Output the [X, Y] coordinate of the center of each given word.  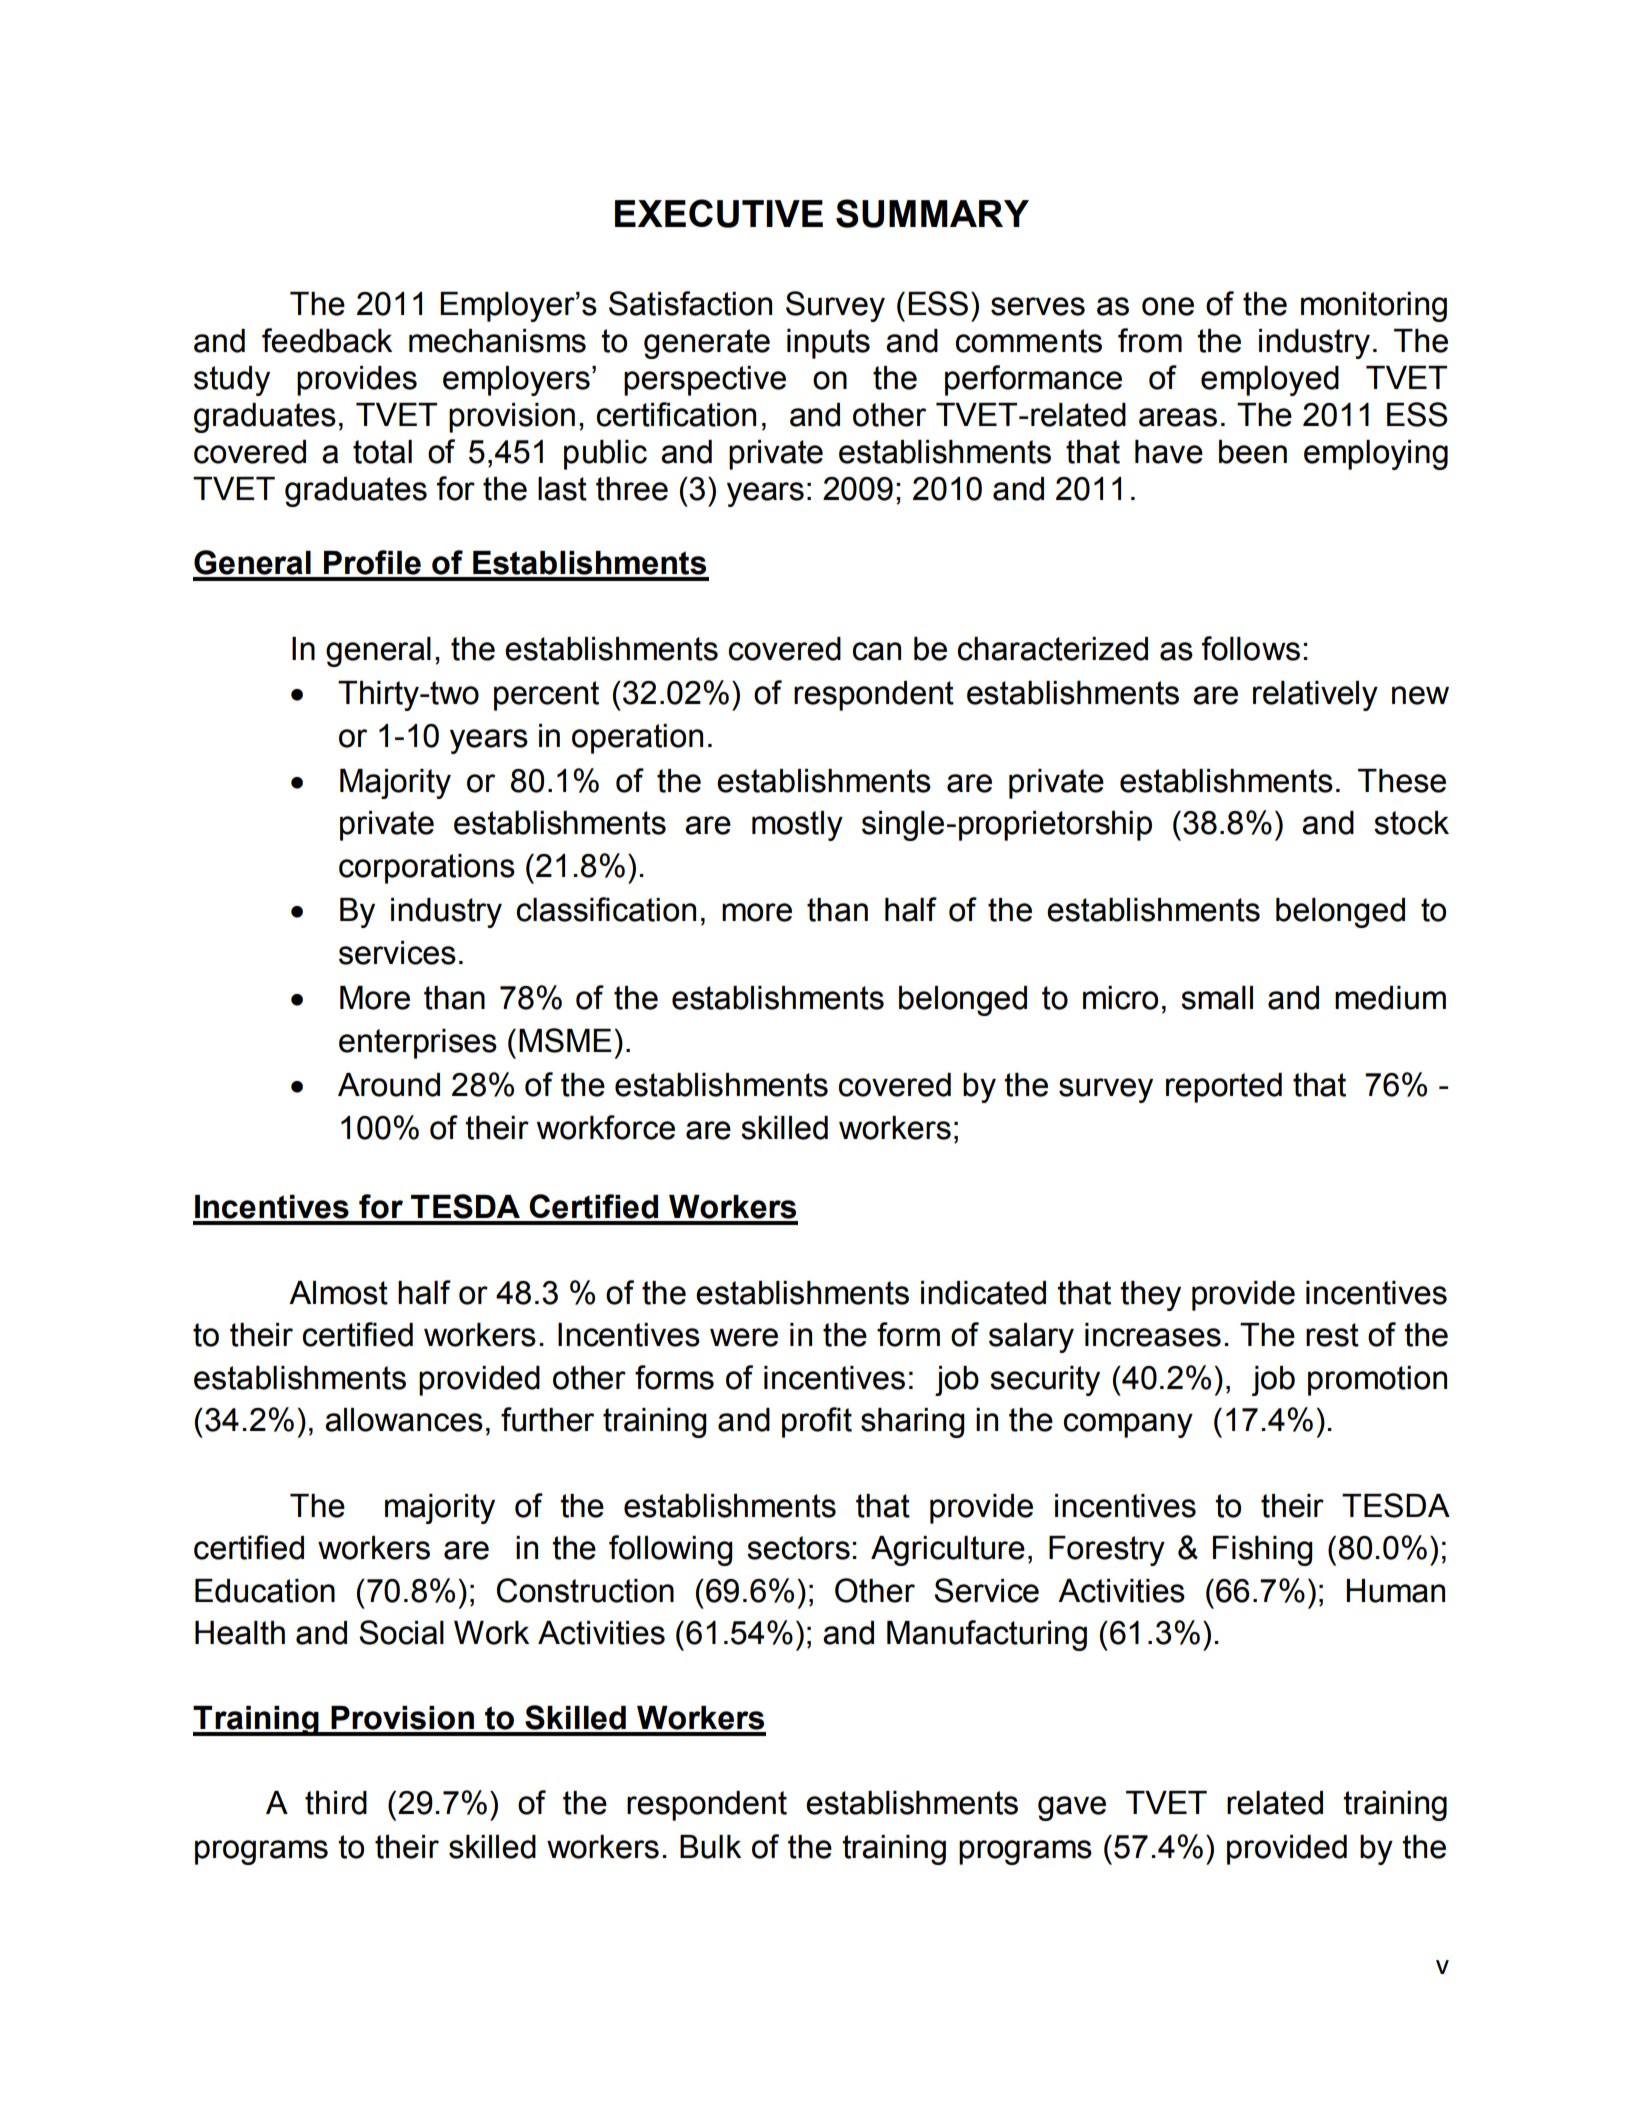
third [336, 1803]
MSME [565, 1040]
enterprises [418, 1044]
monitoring [1374, 307]
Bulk [710, 1847]
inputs [828, 344]
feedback [327, 340]
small [1217, 998]
